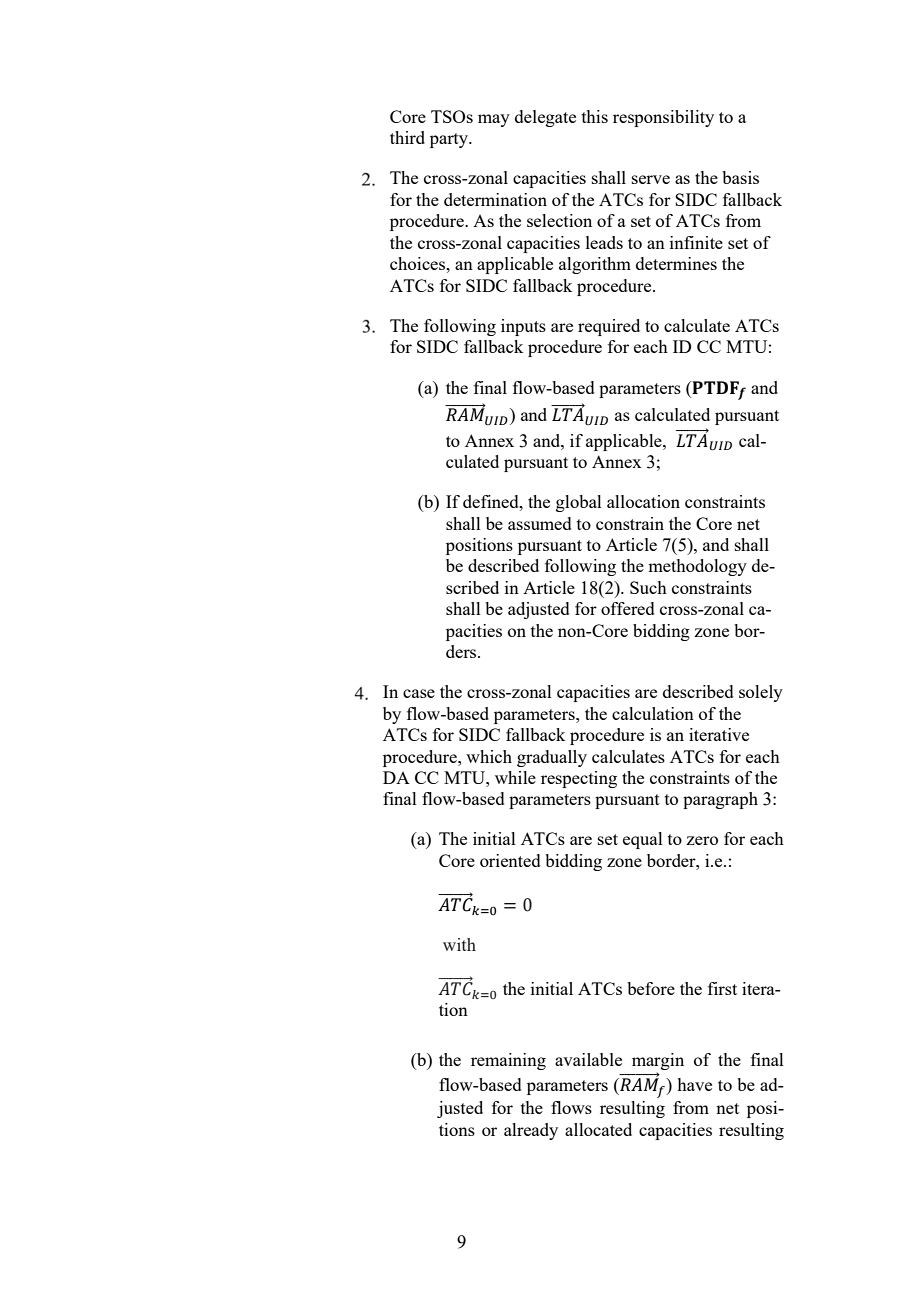 This document has width=924, height=1308. I want to click on zero, so click(702, 840).
